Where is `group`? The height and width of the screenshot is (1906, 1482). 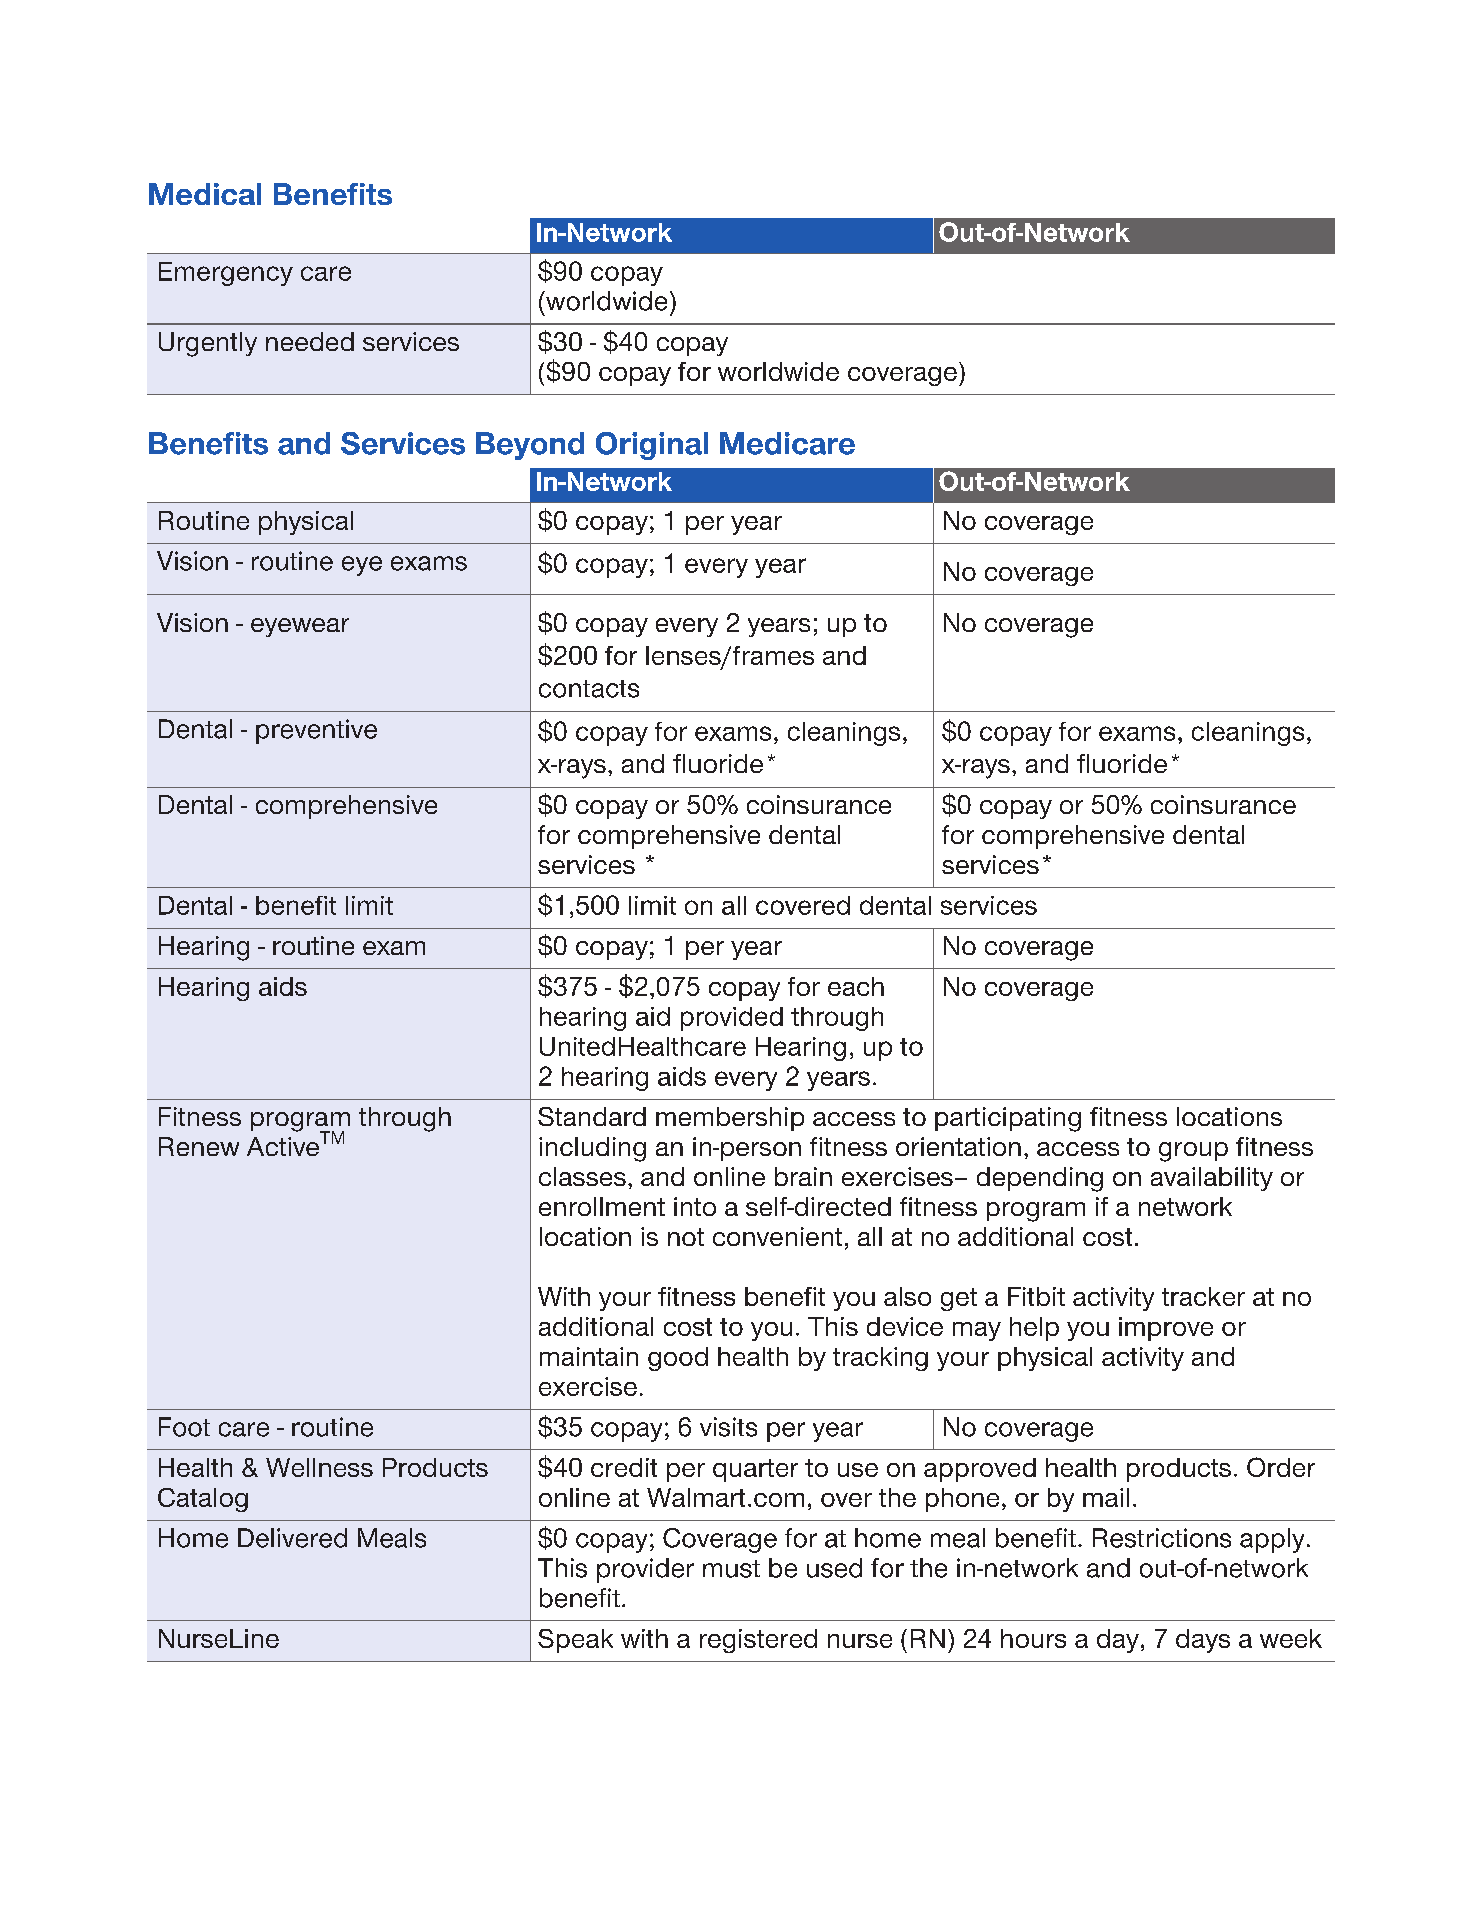 group is located at coordinates (1193, 1152).
